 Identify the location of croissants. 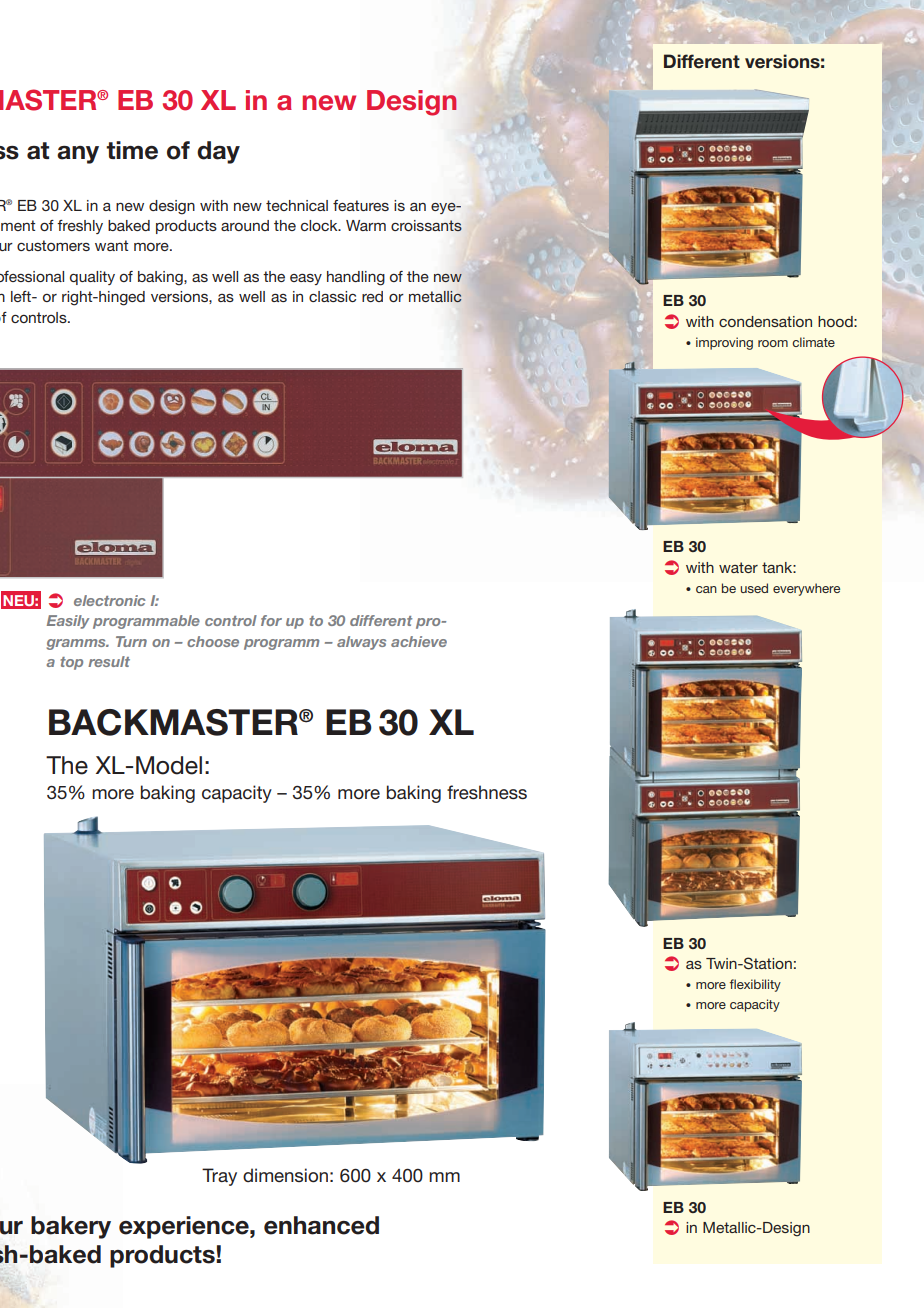
(426, 226).
